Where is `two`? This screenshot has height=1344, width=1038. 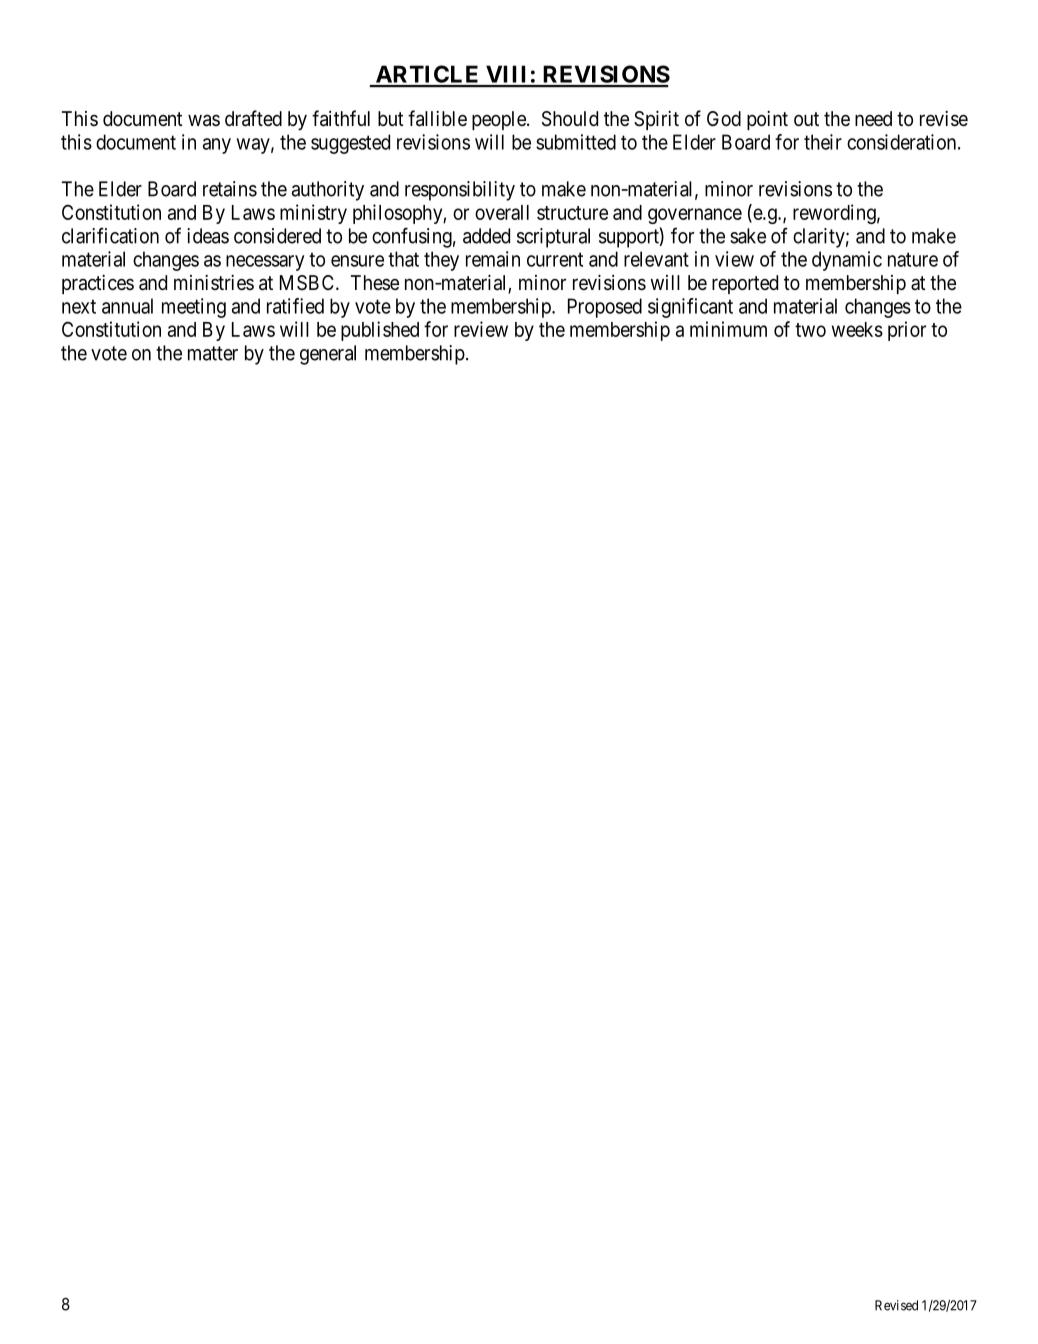
two is located at coordinates (810, 330).
